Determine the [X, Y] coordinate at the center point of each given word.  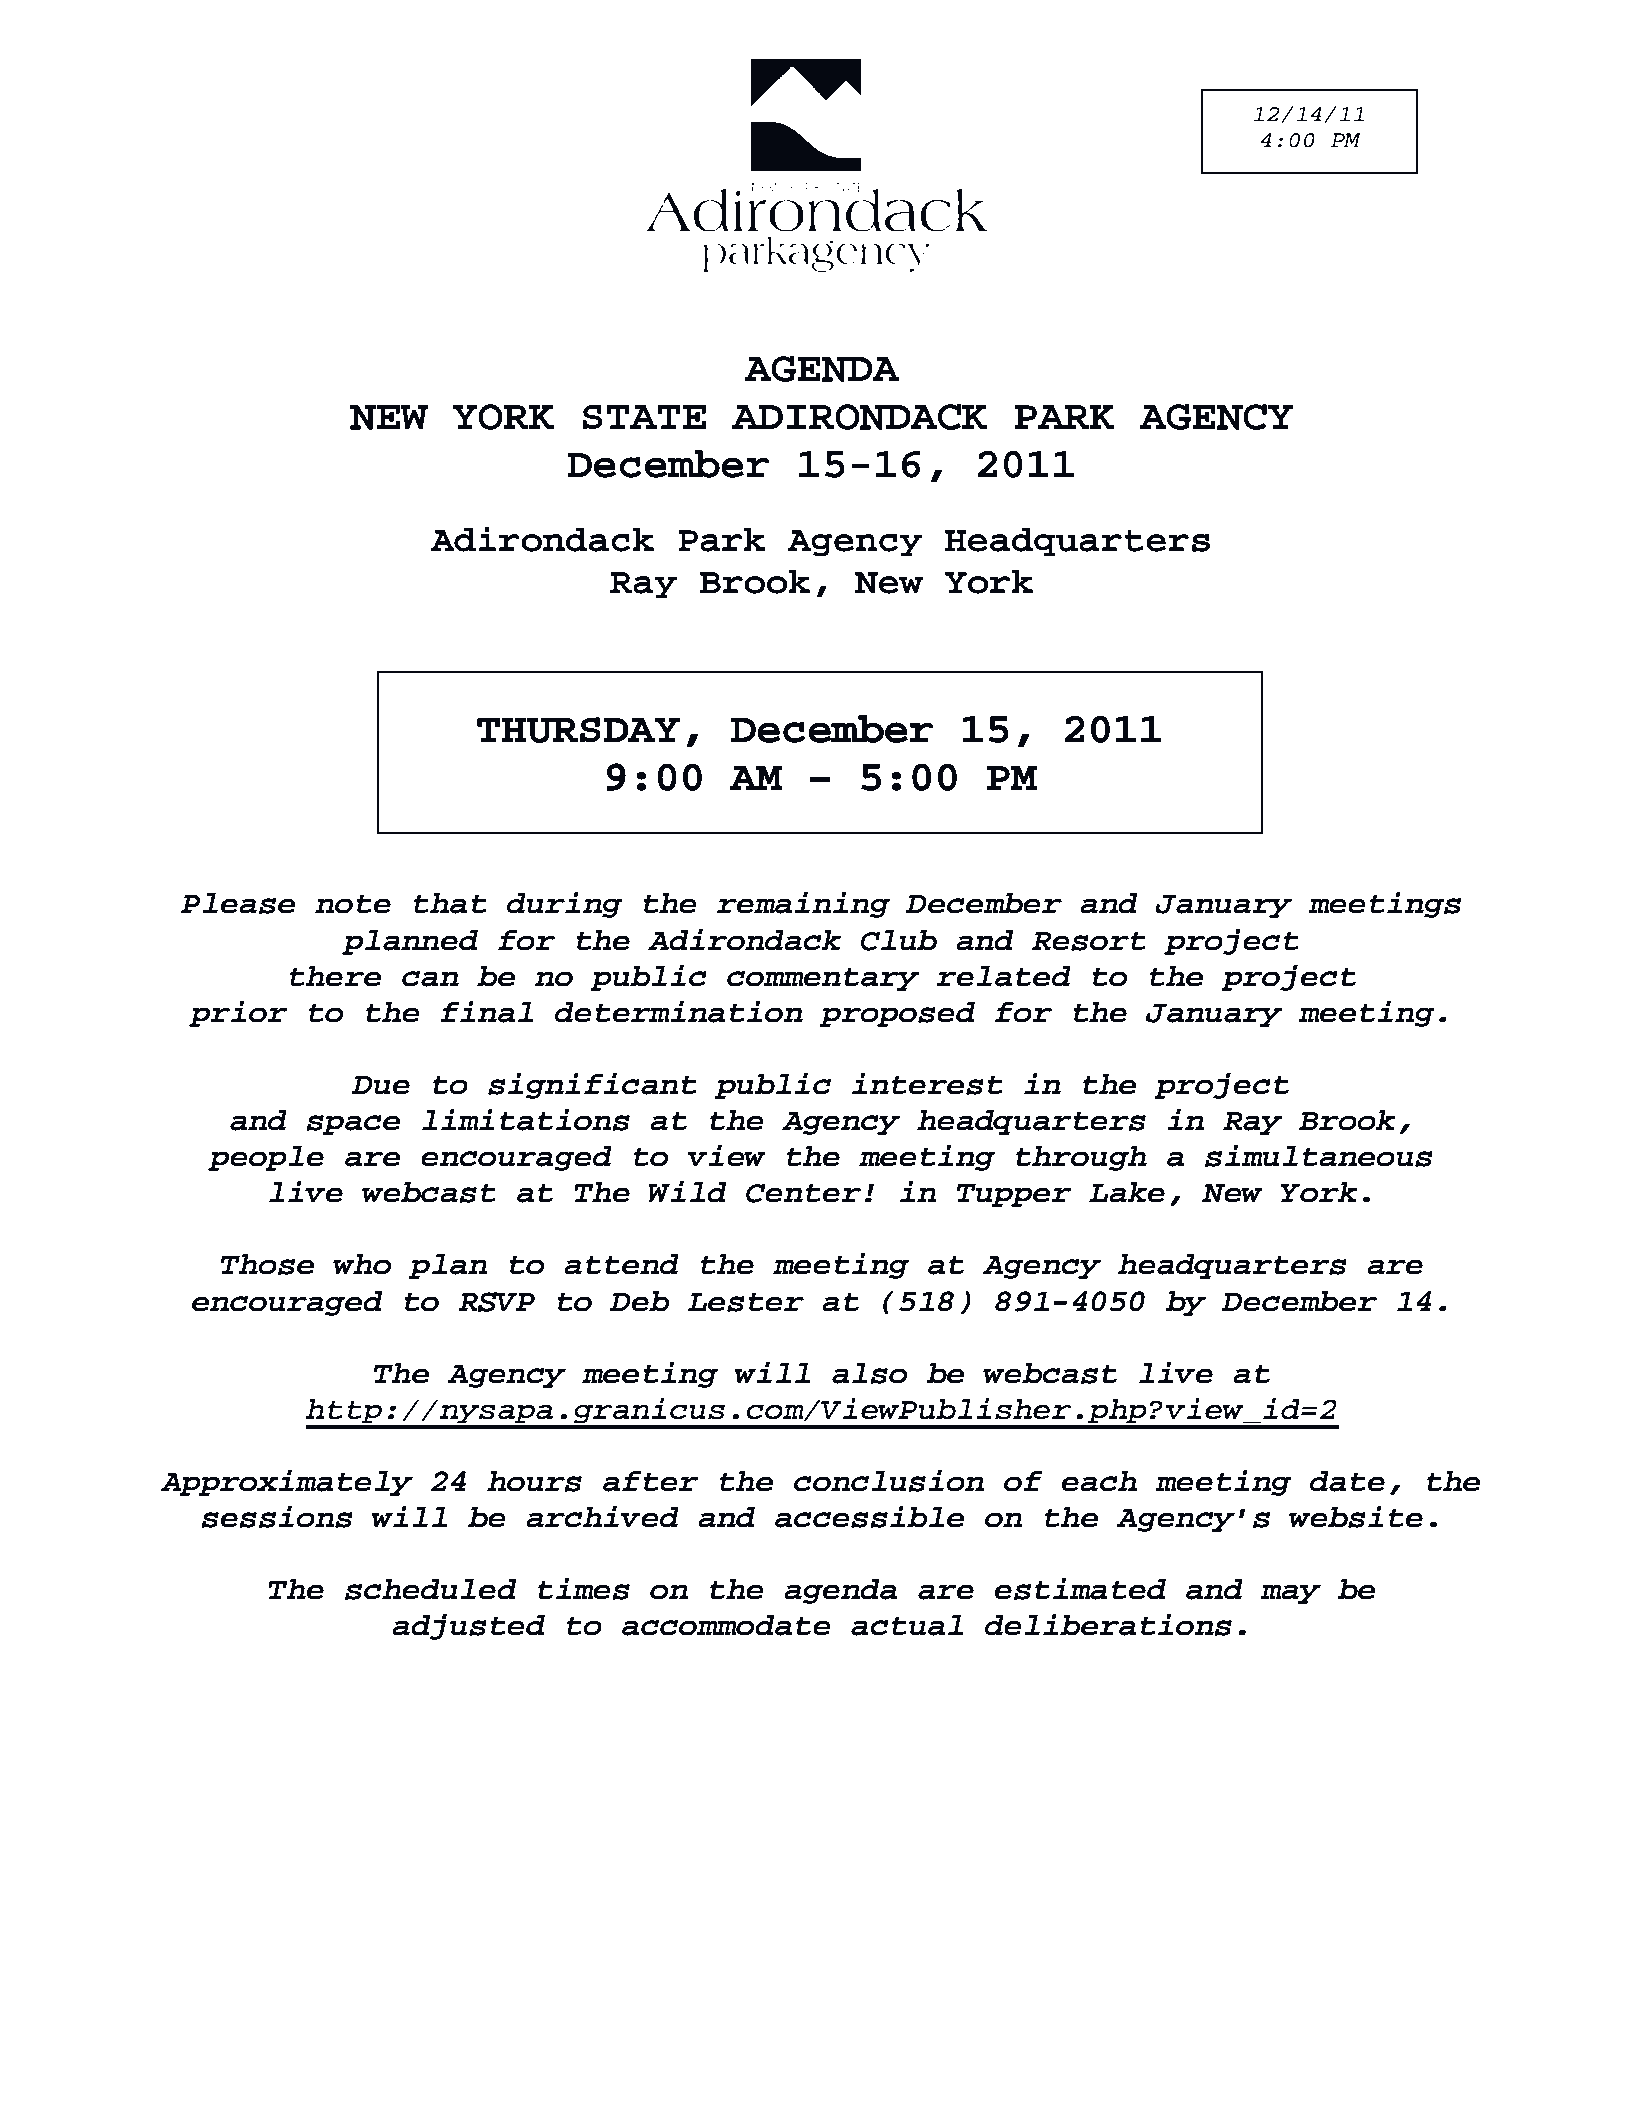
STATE [644, 416]
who [362, 1264]
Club [899, 940]
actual [907, 1625]
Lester [746, 1302]
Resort [1089, 941]
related [1004, 976]
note [353, 904]
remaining [803, 905]
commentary [823, 979]
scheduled [430, 1589]
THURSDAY [578, 730]
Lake [1127, 1192]
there [335, 976]
